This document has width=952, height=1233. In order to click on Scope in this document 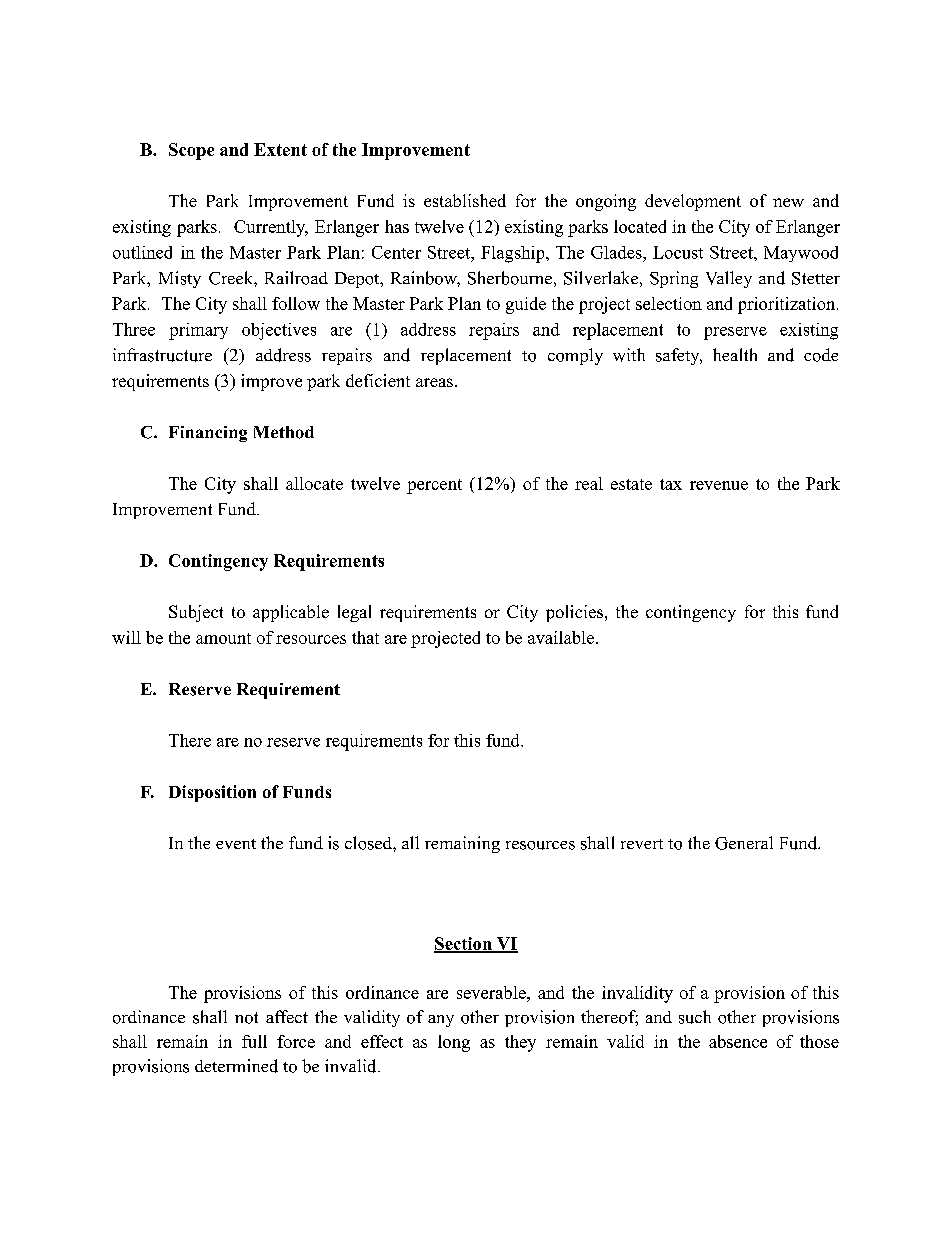, I will do `click(191, 151)`.
